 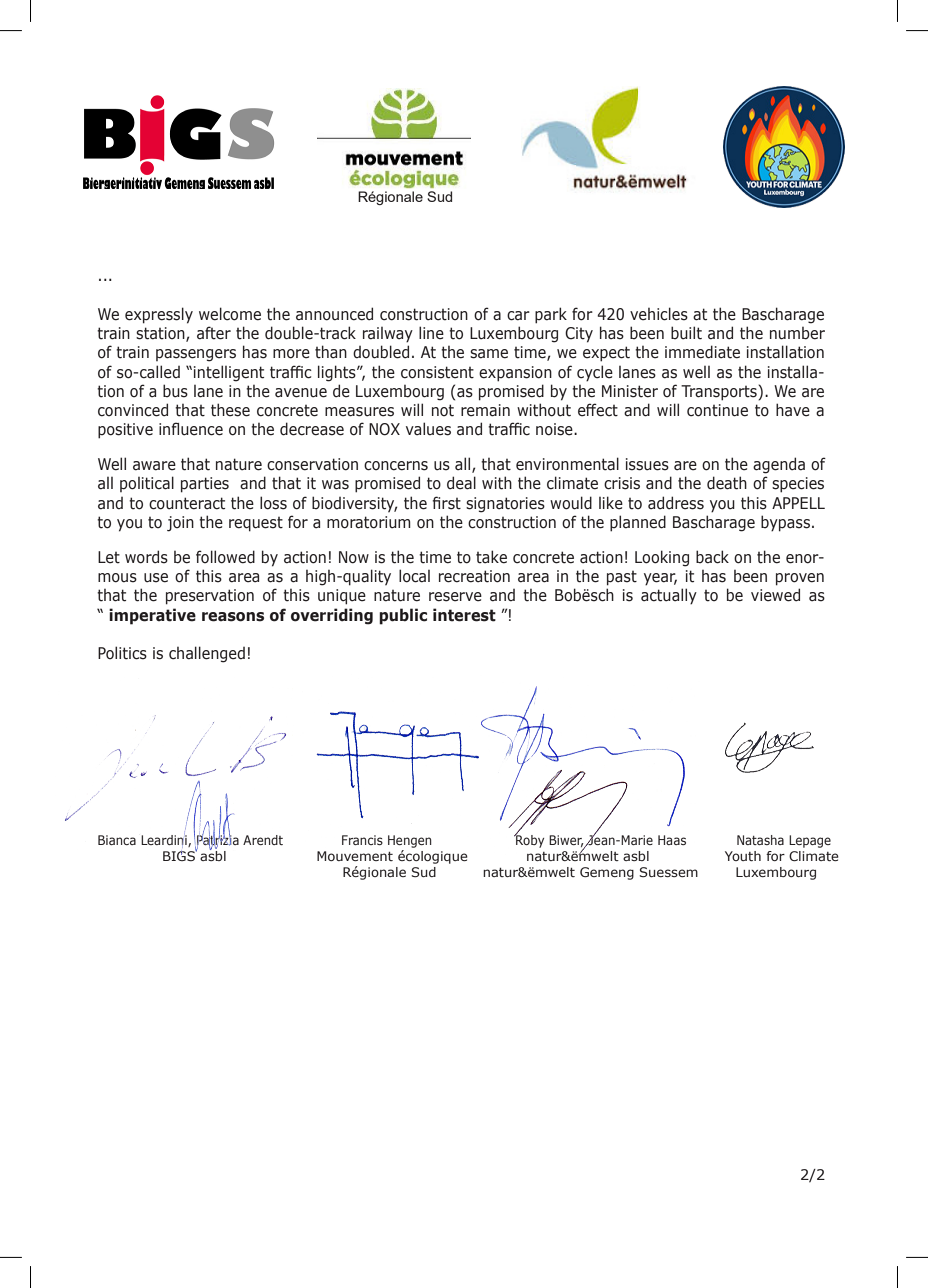 I want to click on Patrizia, so click(x=217, y=840).
